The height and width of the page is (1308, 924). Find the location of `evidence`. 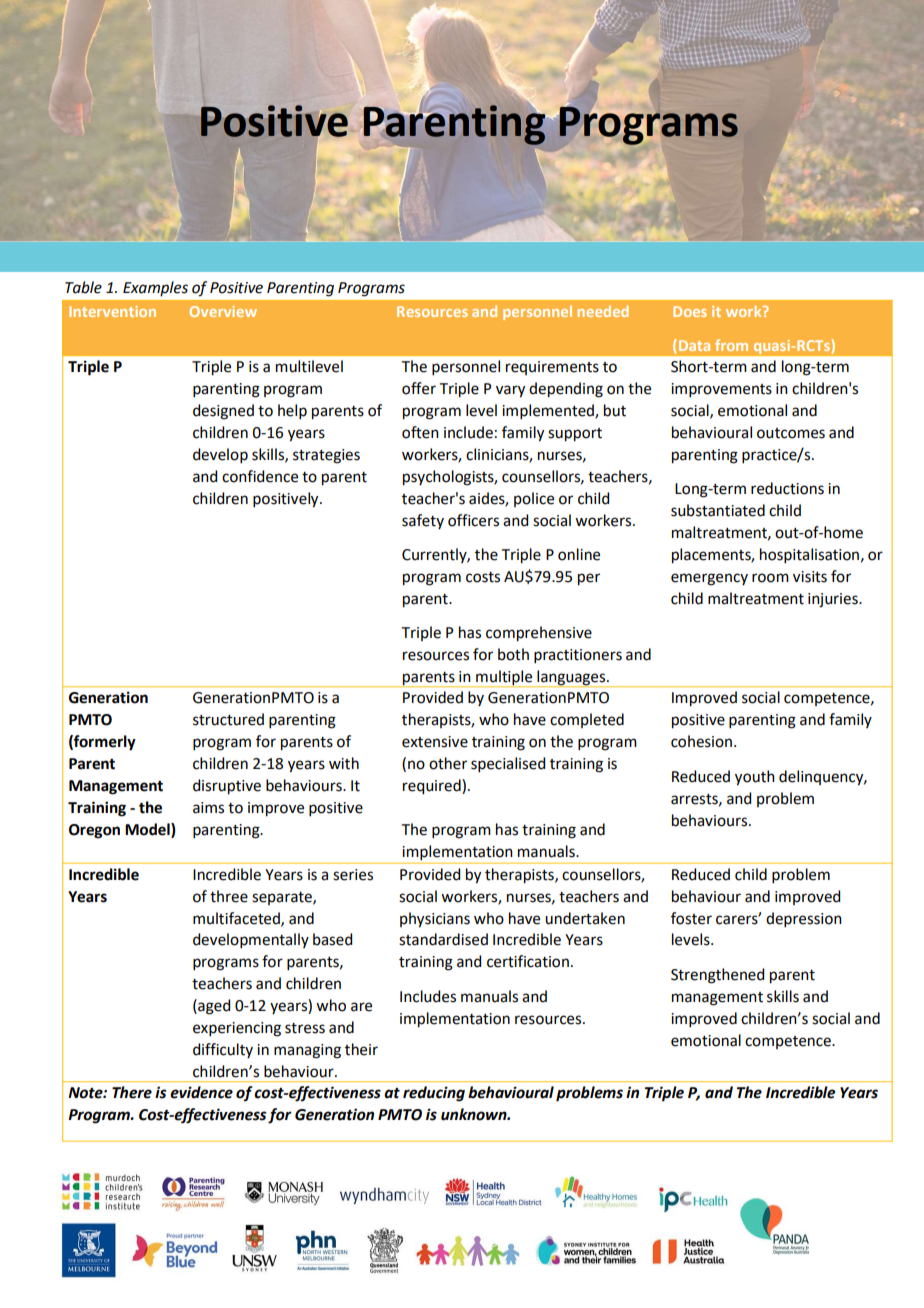

evidence is located at coordinates (201, 1092).
